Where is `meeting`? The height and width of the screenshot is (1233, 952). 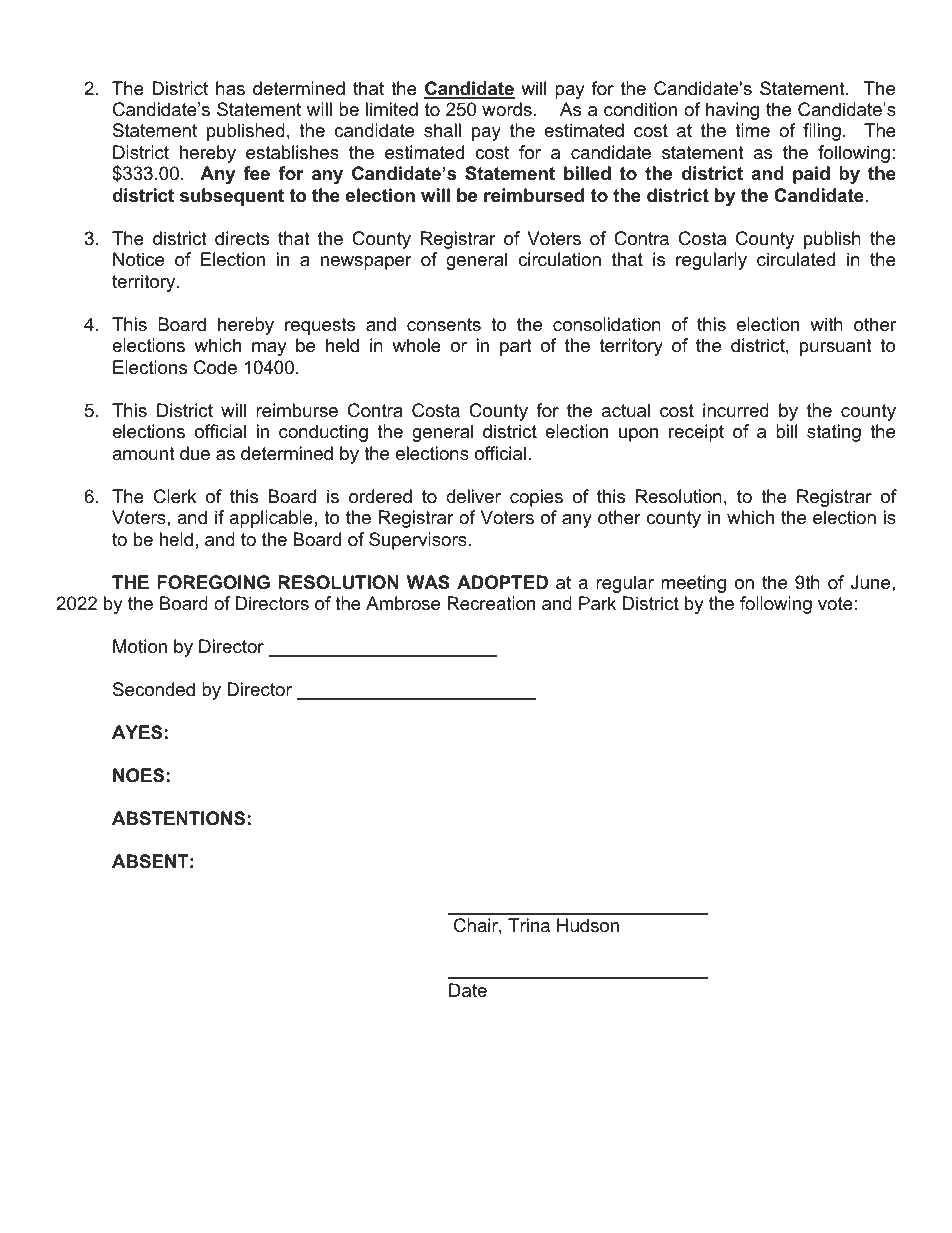
meeting is located at coordinates (693, 584).
